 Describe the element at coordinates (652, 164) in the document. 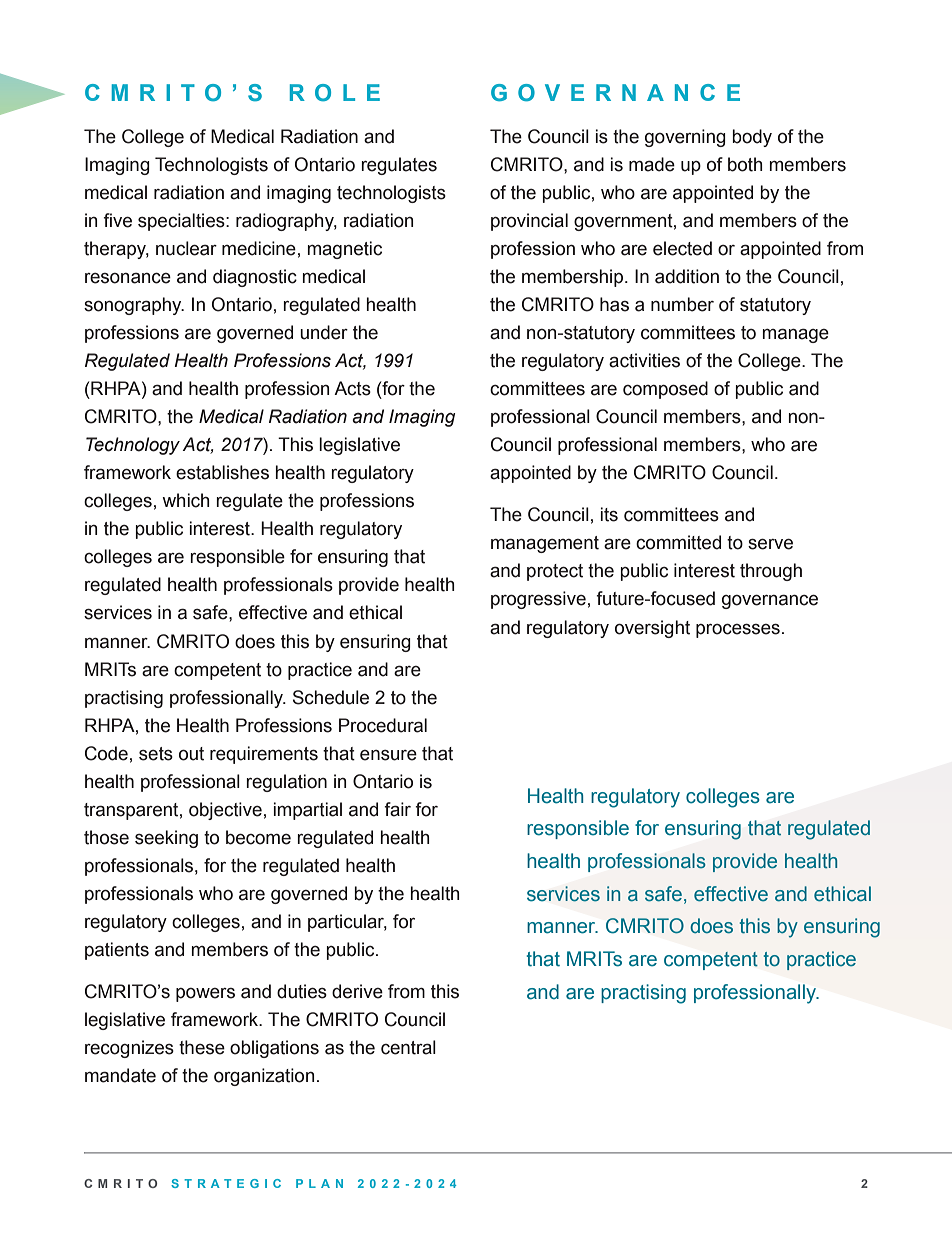

I see `made` at that location.
